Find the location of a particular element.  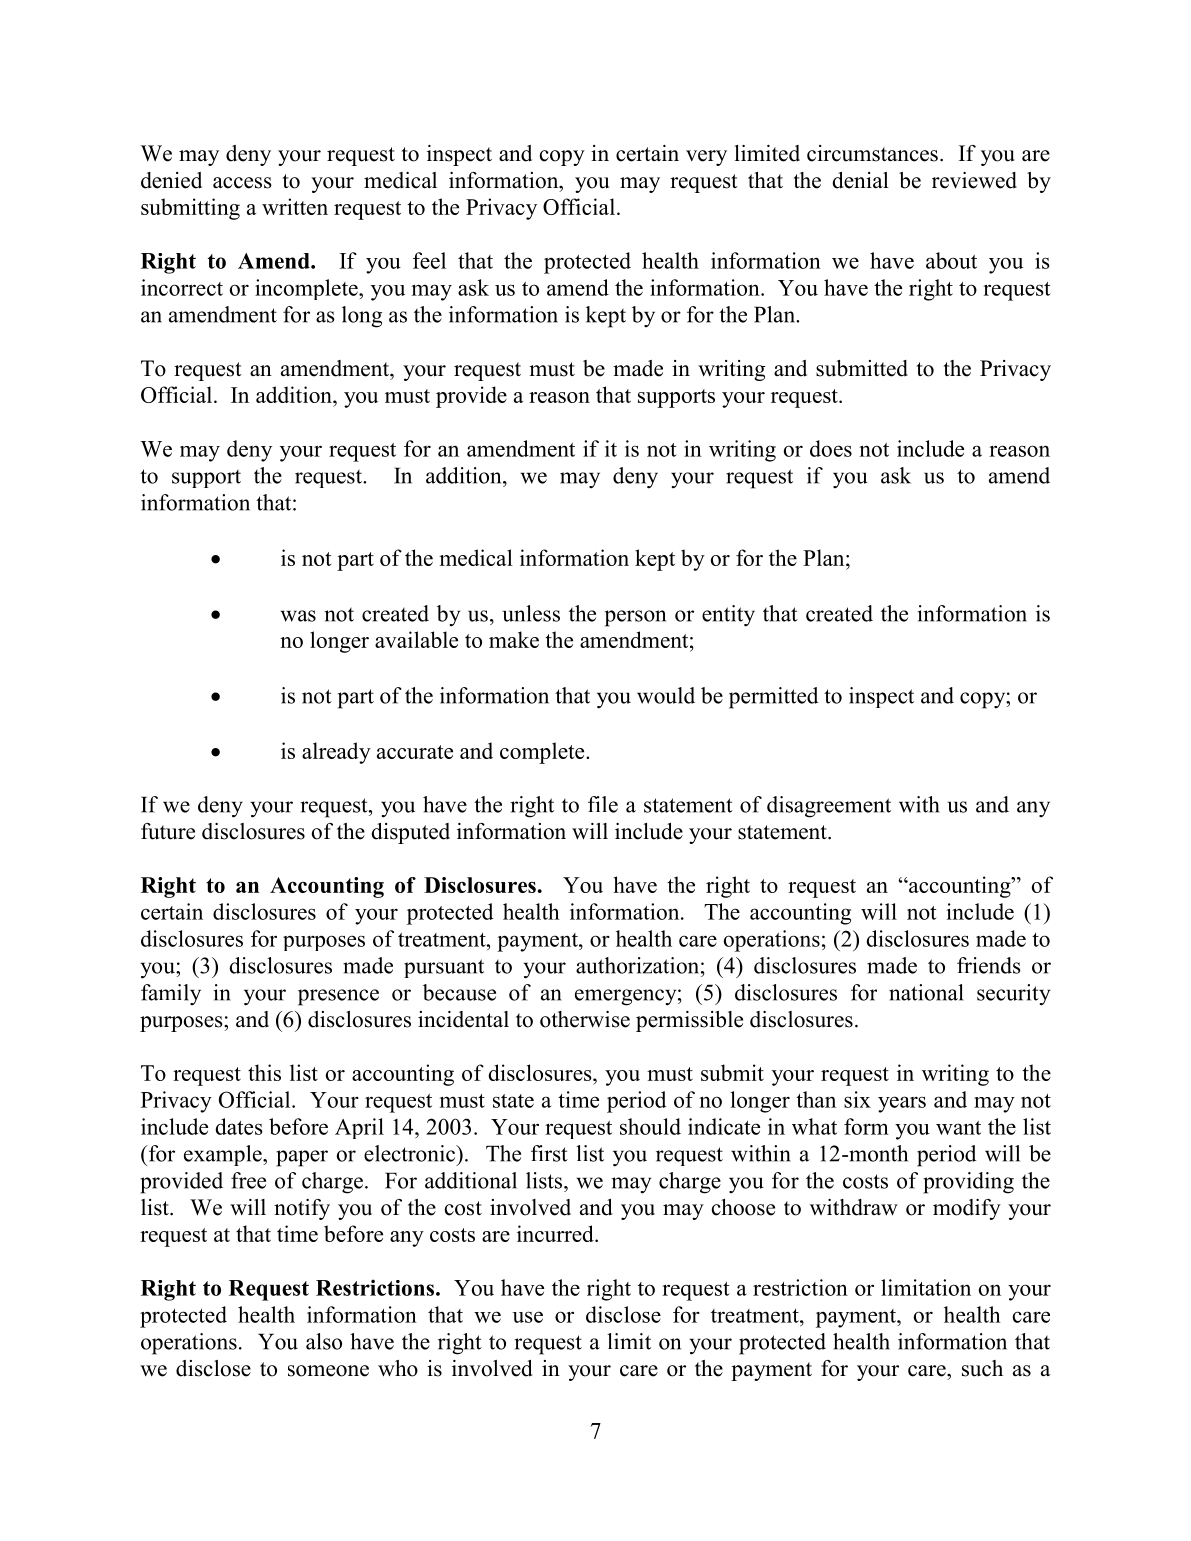

was is located at coordinates (298, 616).
